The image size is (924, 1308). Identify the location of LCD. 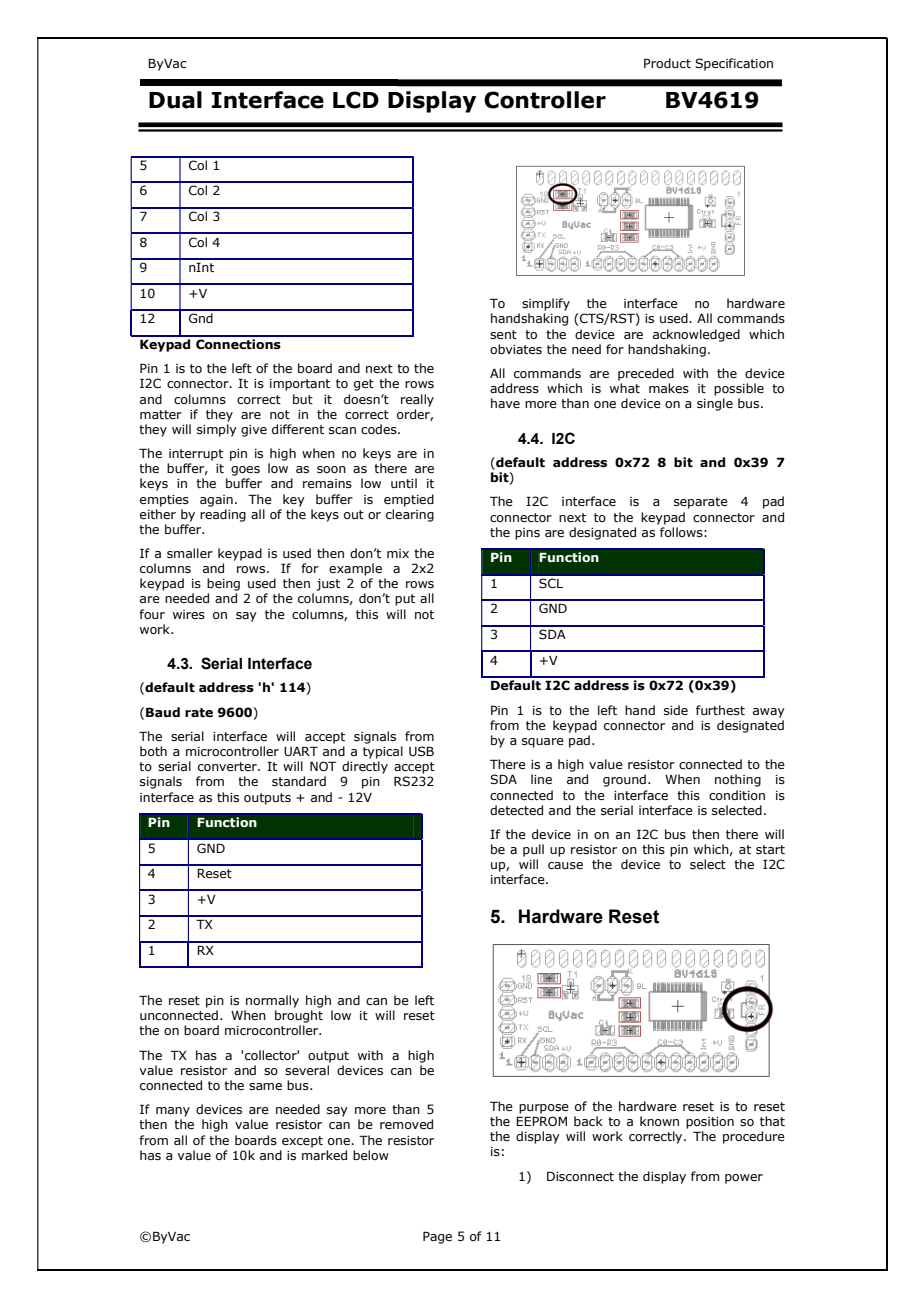
(356, 100).
